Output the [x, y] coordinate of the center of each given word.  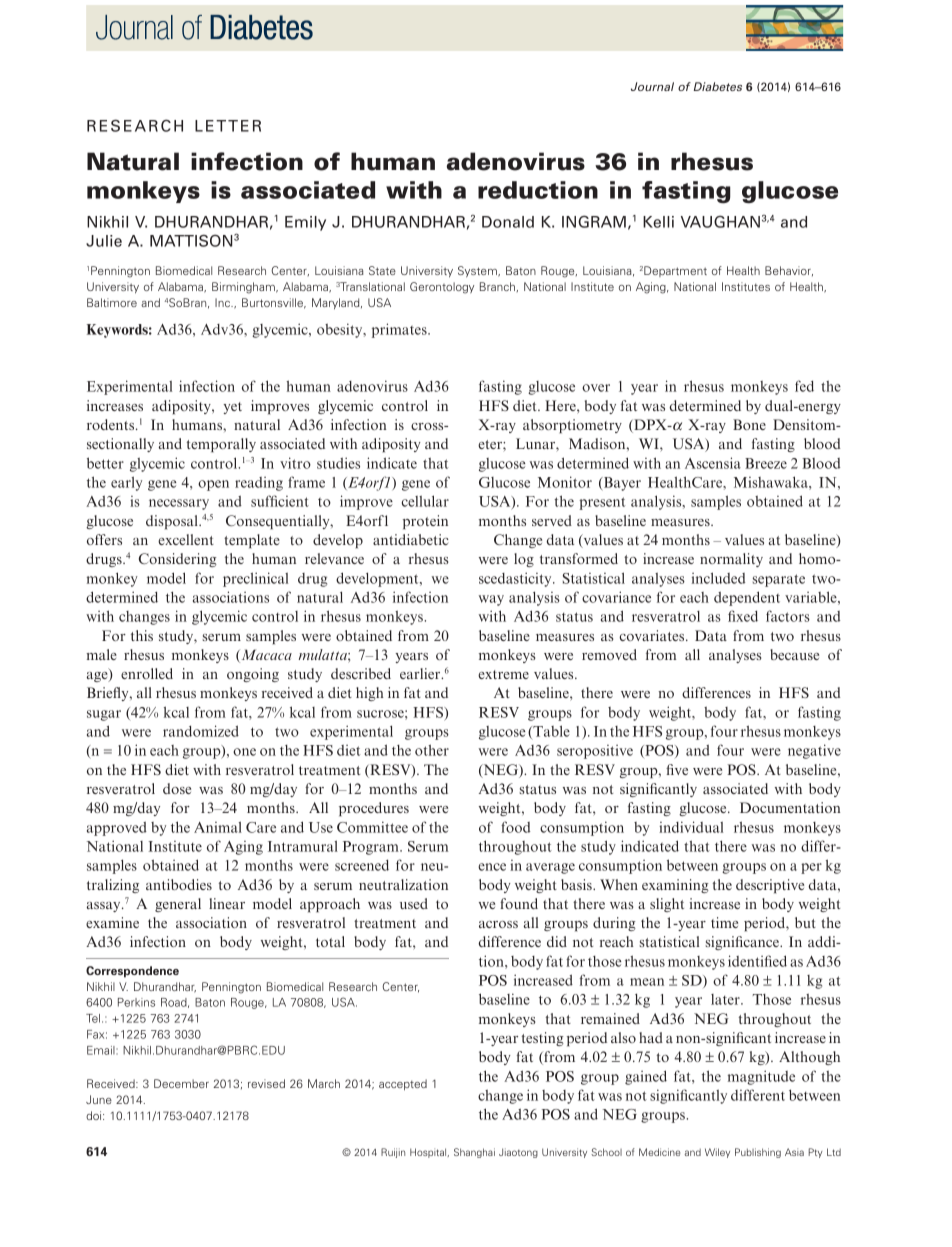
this [142, 635]
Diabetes [718, 86]
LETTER [228, 126]
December [181, 1083]
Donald [508, 222]
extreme [503, 674]
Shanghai [474, 1153]
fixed [743, 616]
